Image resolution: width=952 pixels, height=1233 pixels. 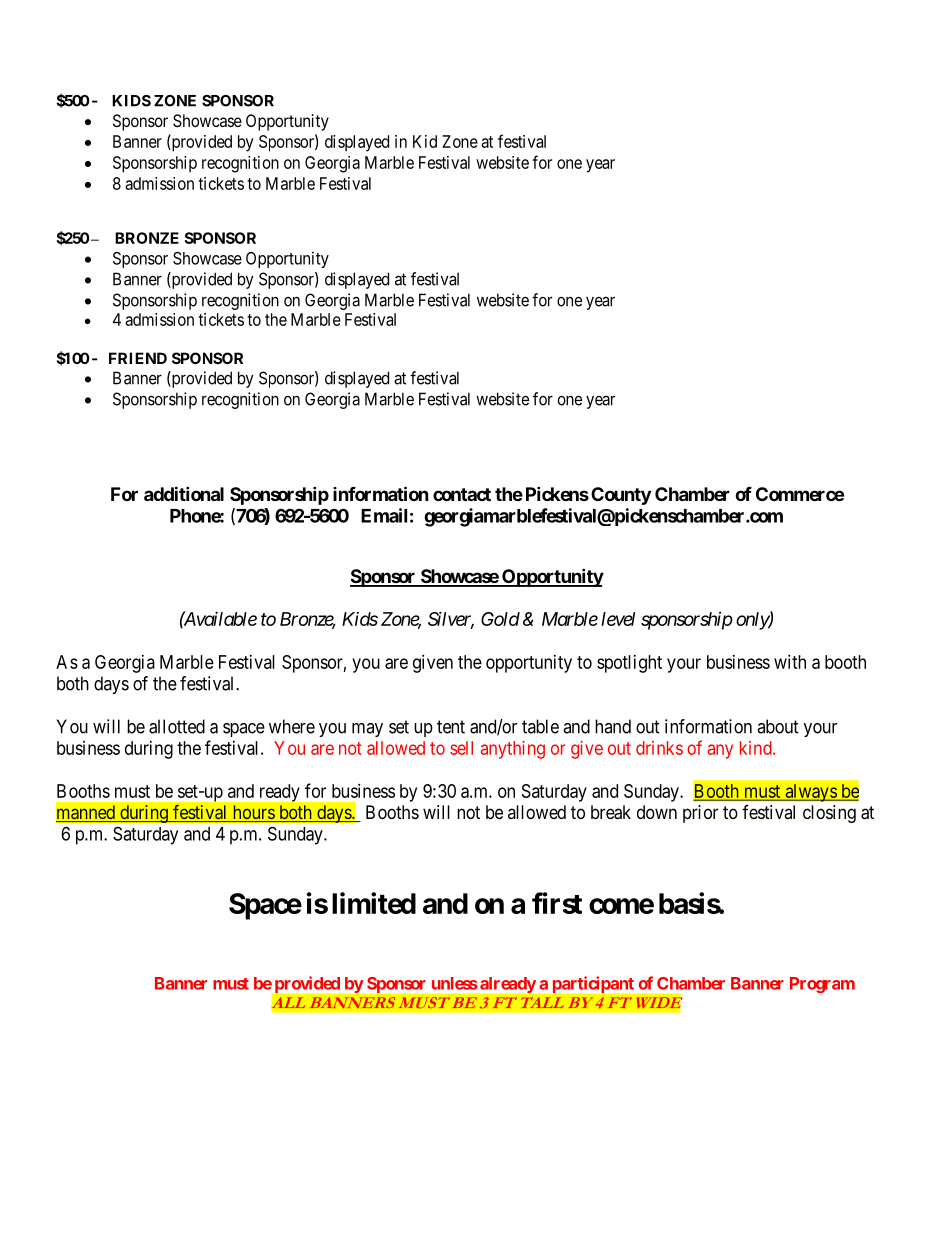 What do you see at coordinates (621, 496) in the page?
I see `County` at bounding box center [621, 496].
